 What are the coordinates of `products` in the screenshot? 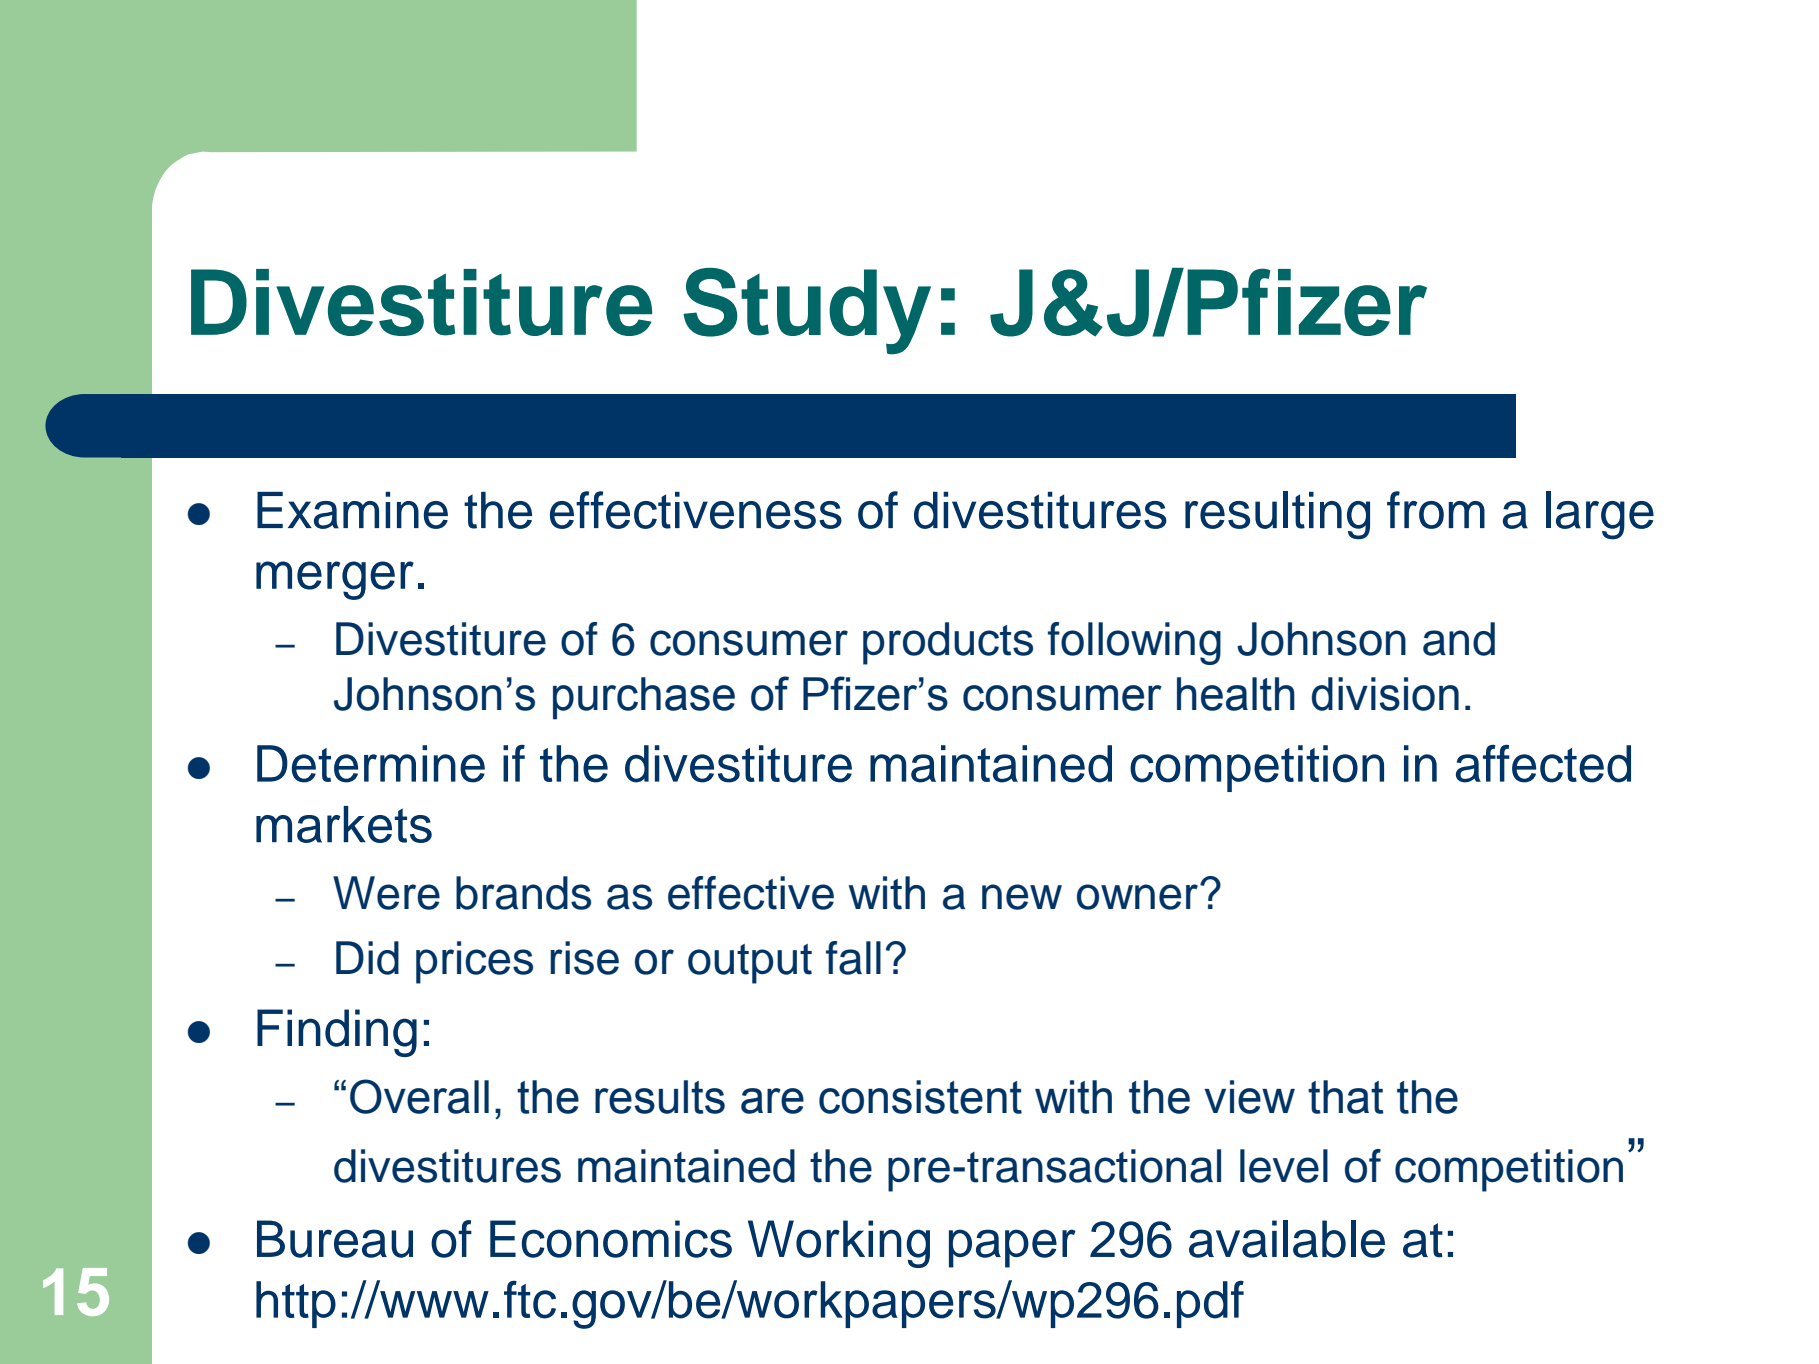 It's located at (948, 643).
